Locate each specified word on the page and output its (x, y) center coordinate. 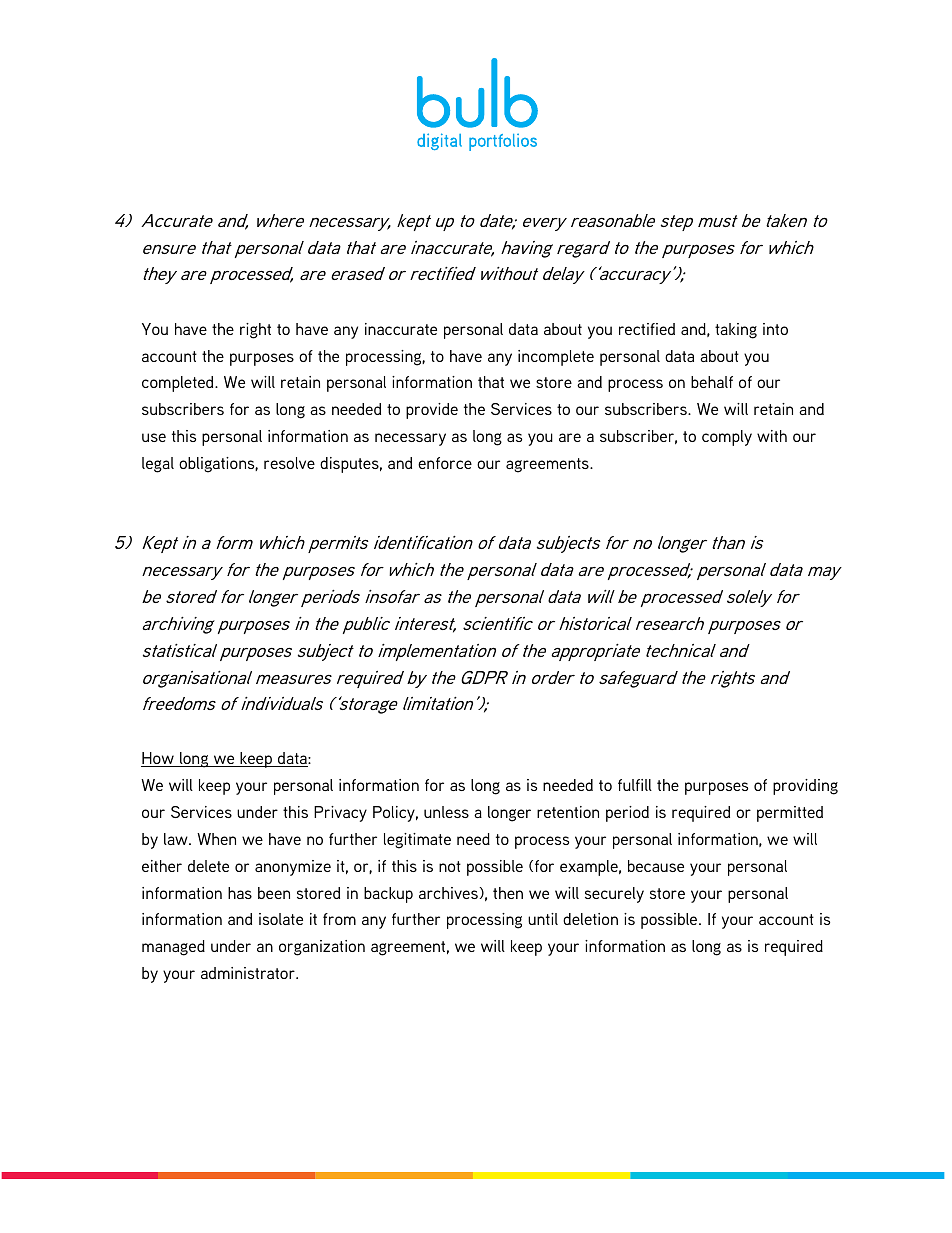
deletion (590, 919)
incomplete (556, 358)
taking (736, 331)
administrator (249, 973)
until (543, 919)
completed (179, 384)
